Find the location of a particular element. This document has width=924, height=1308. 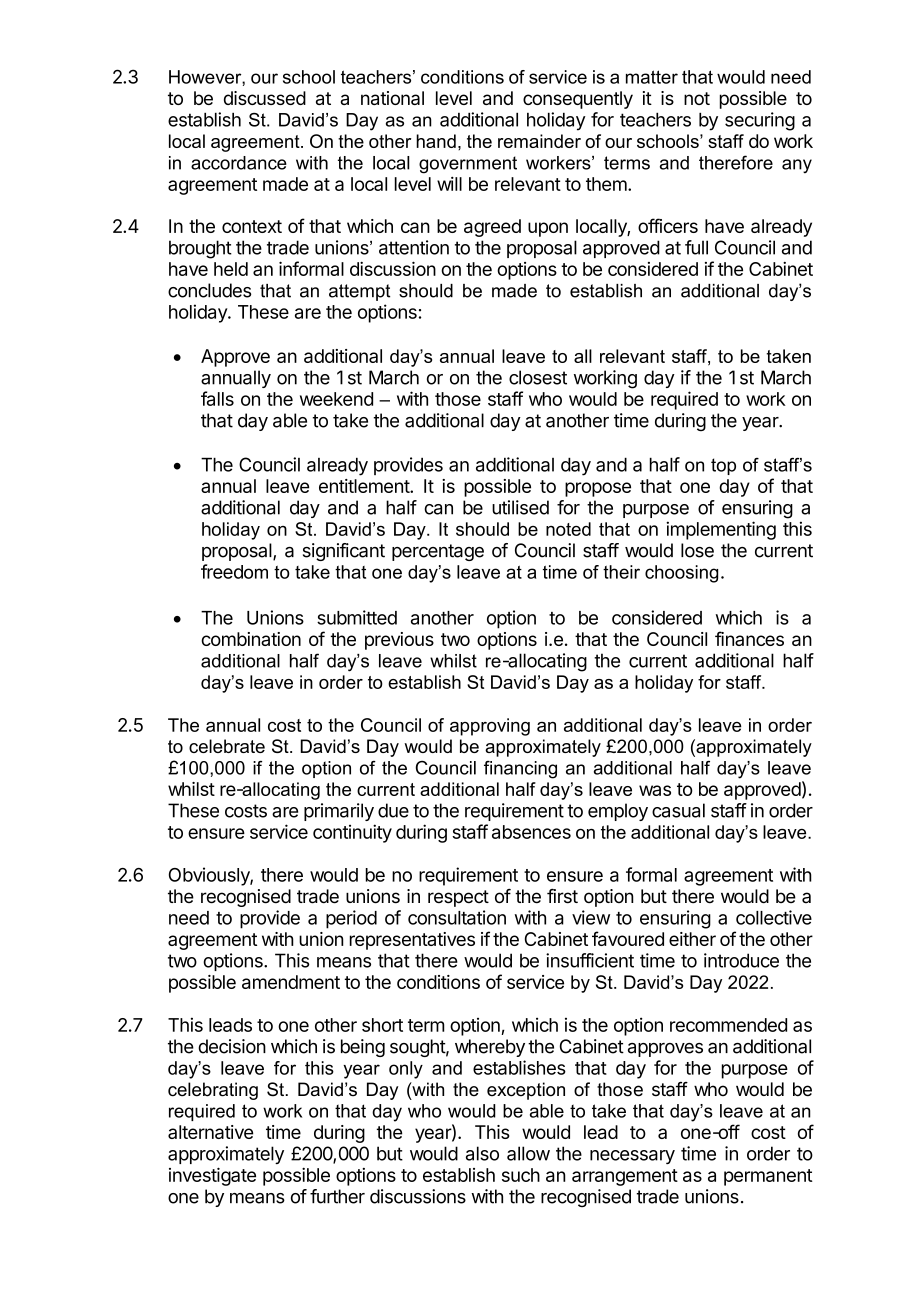

top is located at coordinates (723, 466).
